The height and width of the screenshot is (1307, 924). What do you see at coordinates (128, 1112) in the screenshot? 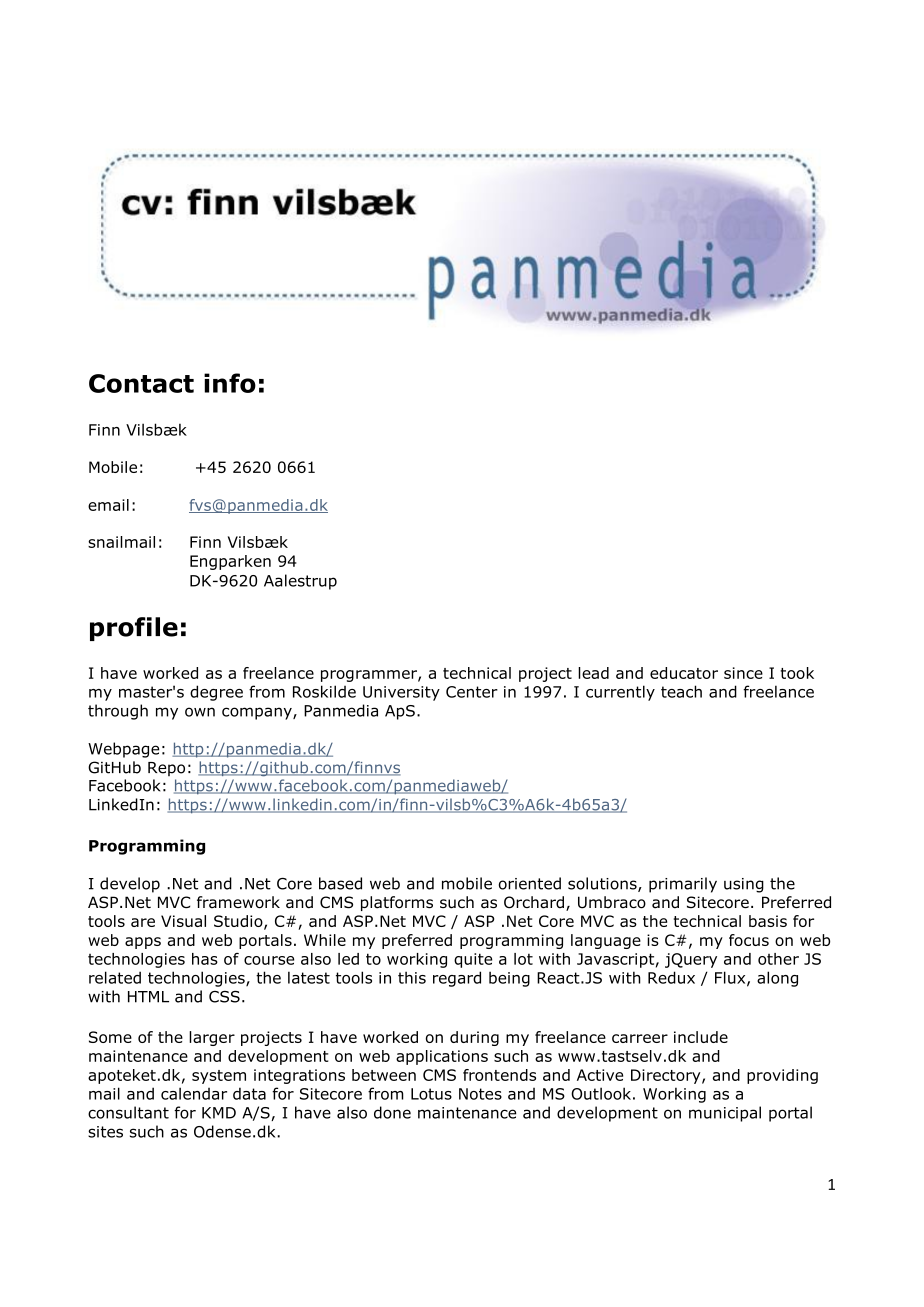
I see `consultant` at bounding box center [128, 1112].
